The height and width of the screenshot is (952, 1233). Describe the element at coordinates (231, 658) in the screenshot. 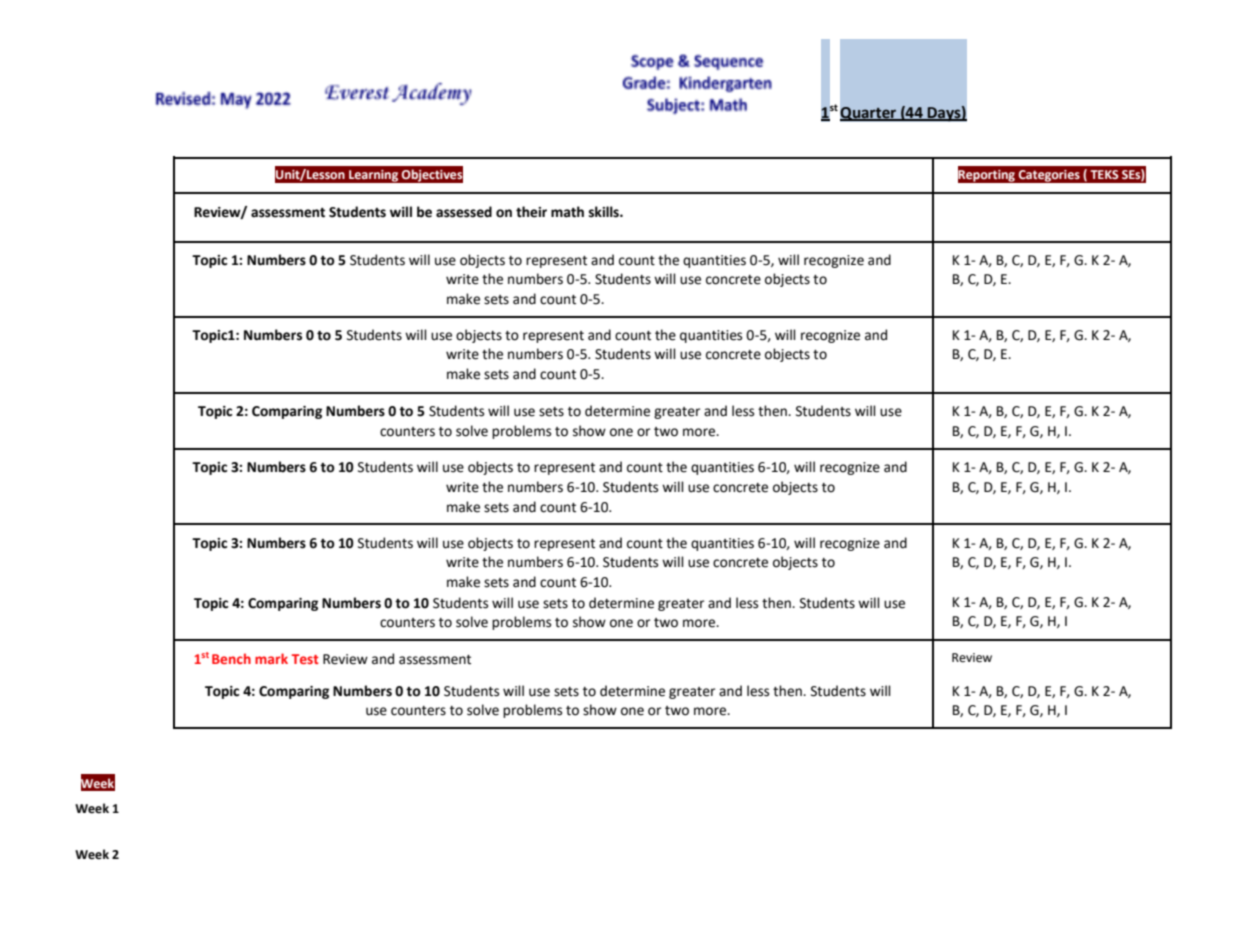

I see `Bench` at that location.
